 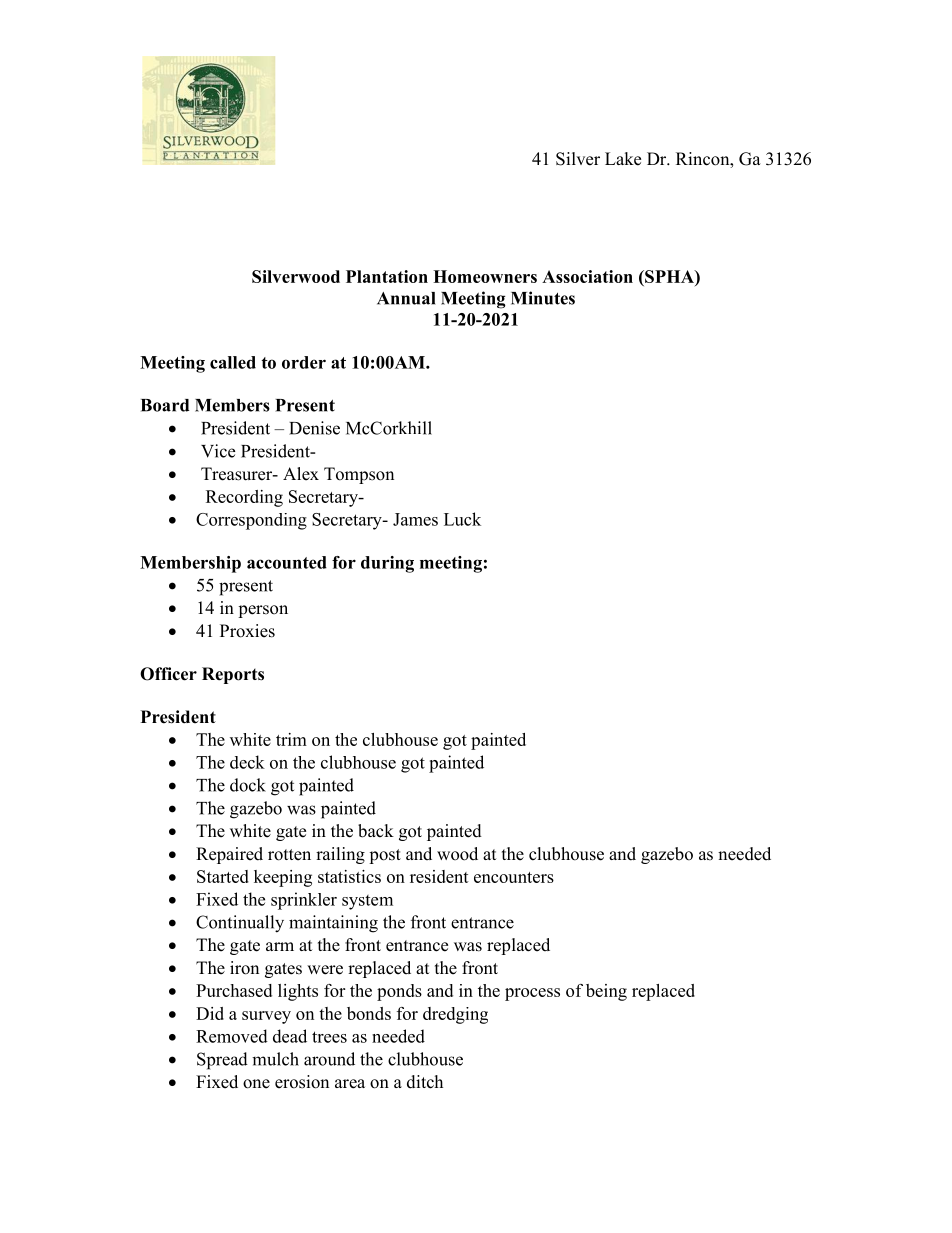 I want to click on Spread, so click(x=222, y=1061).
